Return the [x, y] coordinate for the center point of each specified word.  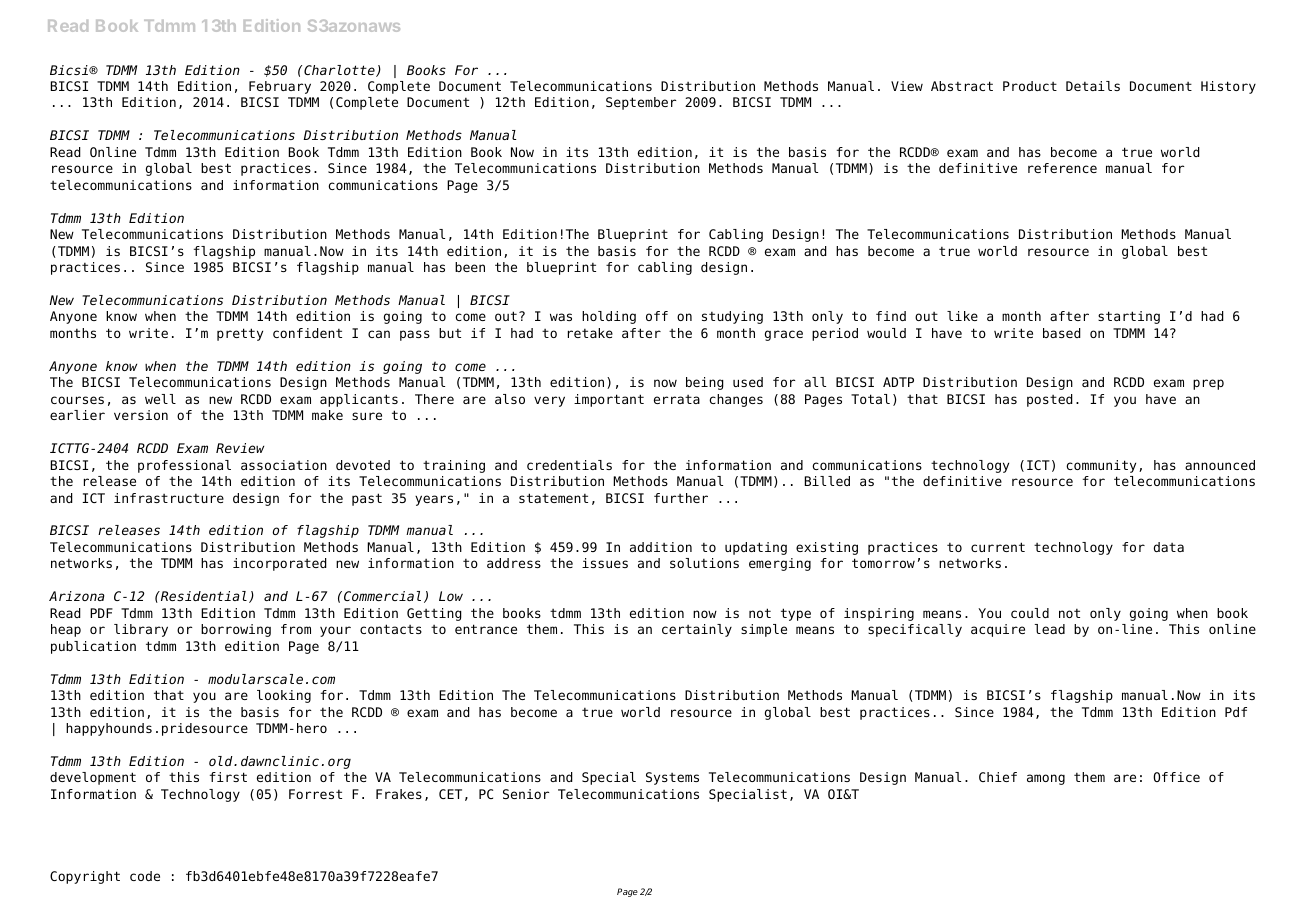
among [1046, 779]
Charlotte [340, 71]
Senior [526, 794]
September [641, 103]
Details [1093, 86]
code [145, 876]
